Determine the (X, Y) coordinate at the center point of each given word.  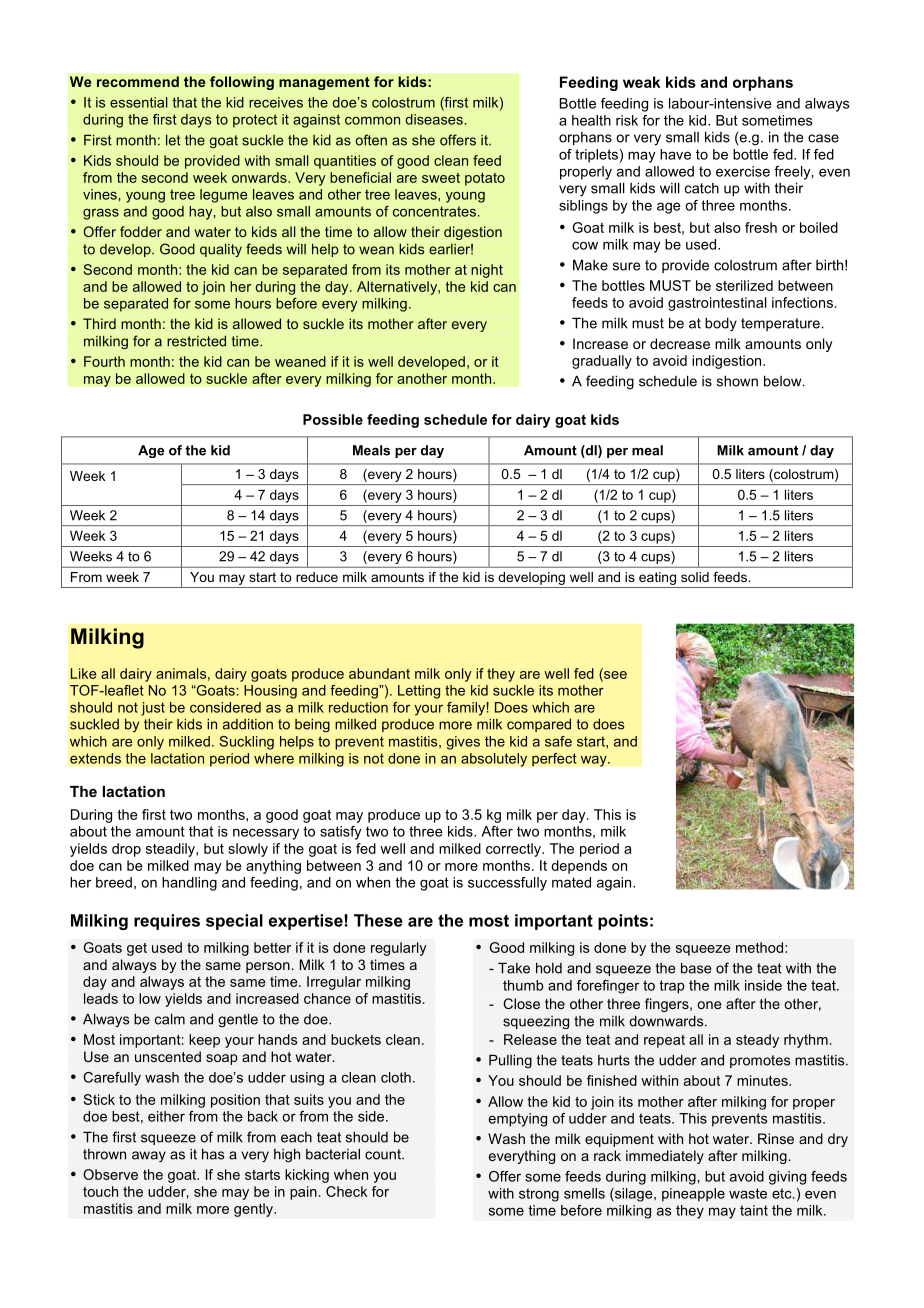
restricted (196, 341)
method (759, 947)
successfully (507, 884)
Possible (333, 419)
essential (139, 102)
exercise (743, 171)
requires (167, 922)
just (153, 709)
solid (695, 577)
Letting (419, 692)
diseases (434, 119)
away (149, 1156)
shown (737, 381)
